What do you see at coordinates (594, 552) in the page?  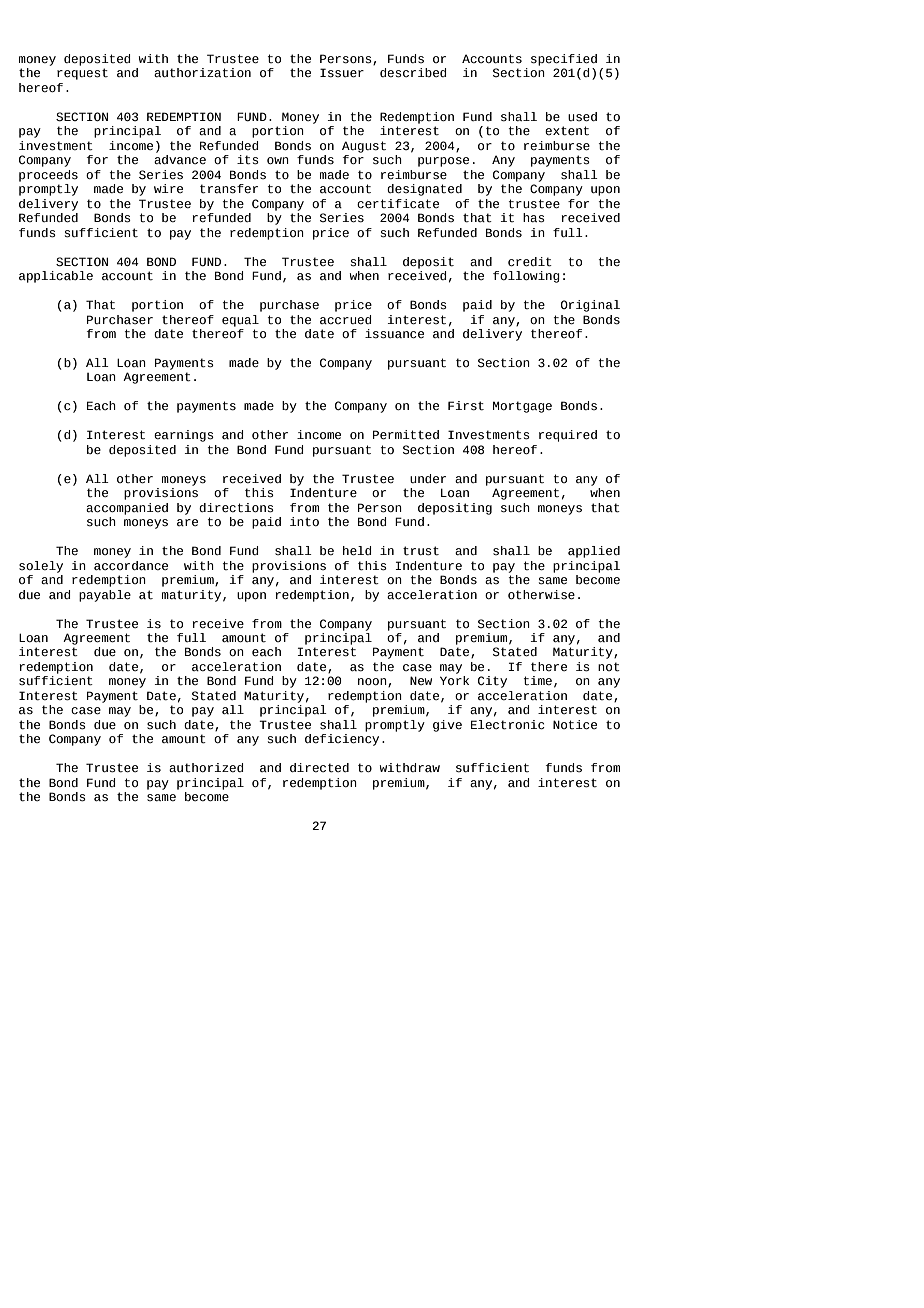 I see `applied` at bounding box center [594, 552].
